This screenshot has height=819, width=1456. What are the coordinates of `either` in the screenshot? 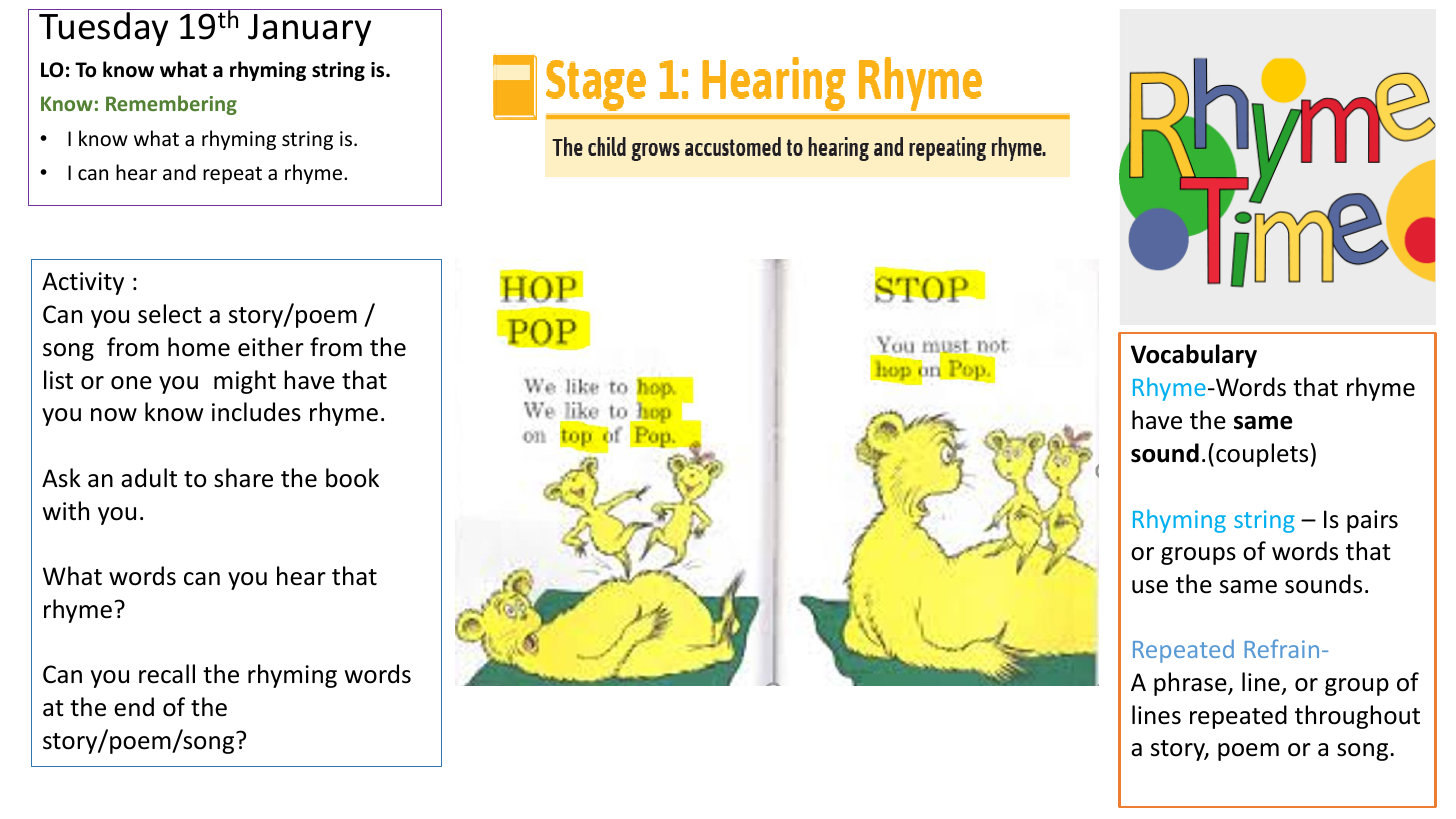 It's located at (271, 347).
